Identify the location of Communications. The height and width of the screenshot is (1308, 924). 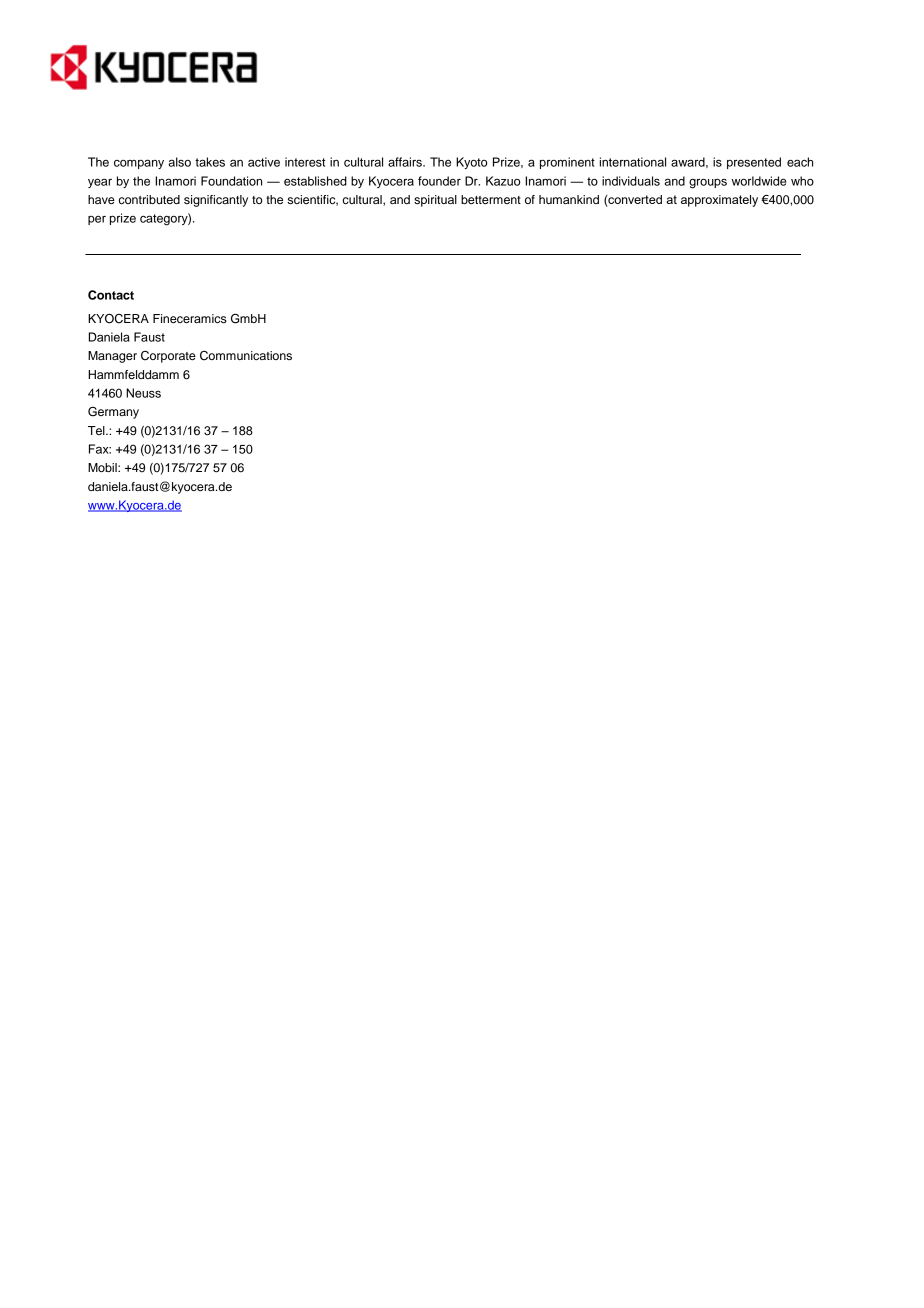
(246, 356).
